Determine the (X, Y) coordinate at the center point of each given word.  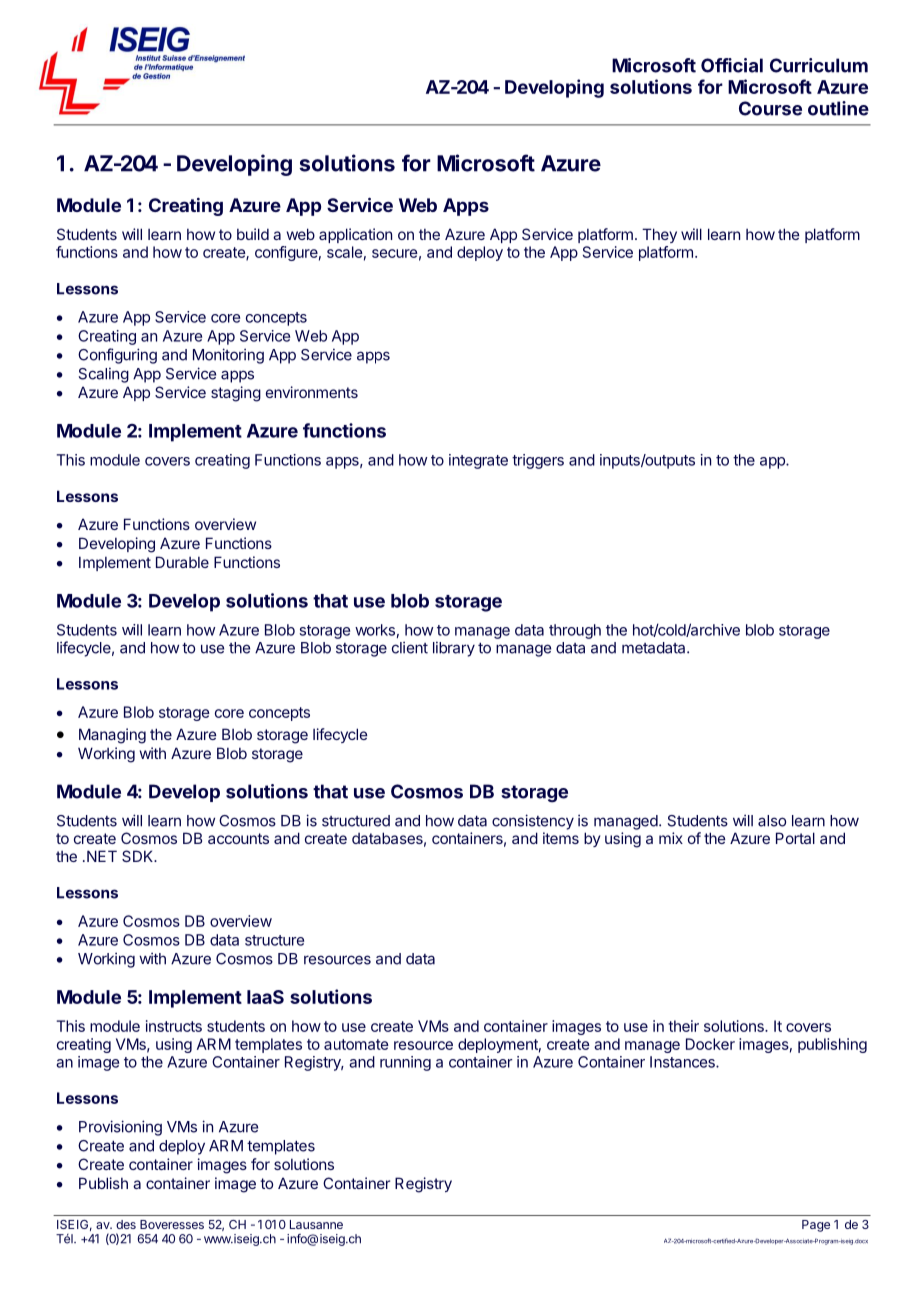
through (575, 631)
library (454, 649)
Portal (795, 838)
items (561, 838)
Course (770, 108)
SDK (139, 856)
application (355, 235)
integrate (478, 461)
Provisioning (120, 1128)
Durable (182, 562)
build (253, 234)
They (659, 235)
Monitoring (228, 356)
